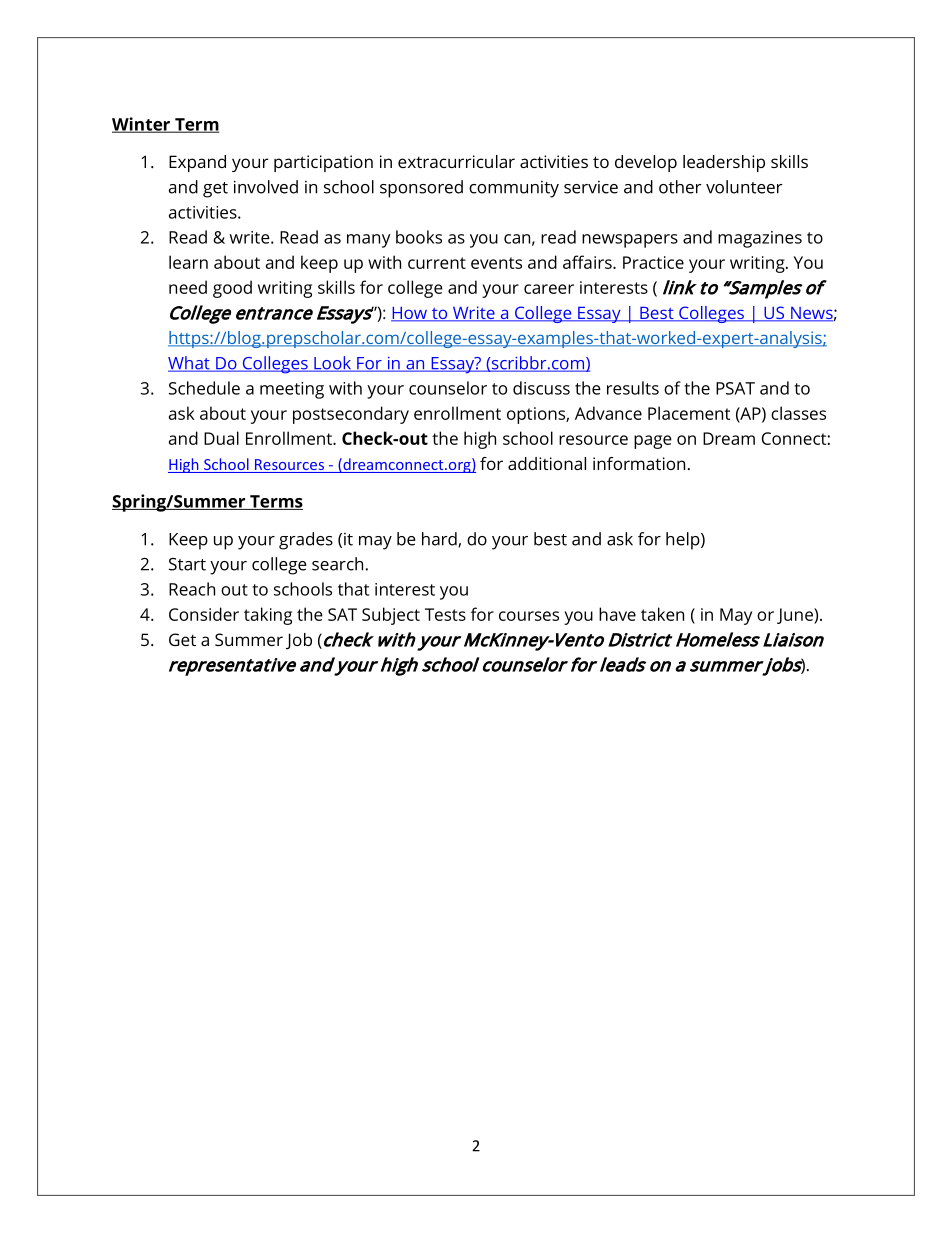  I want to click on extracurricular, so click(456, 161).
